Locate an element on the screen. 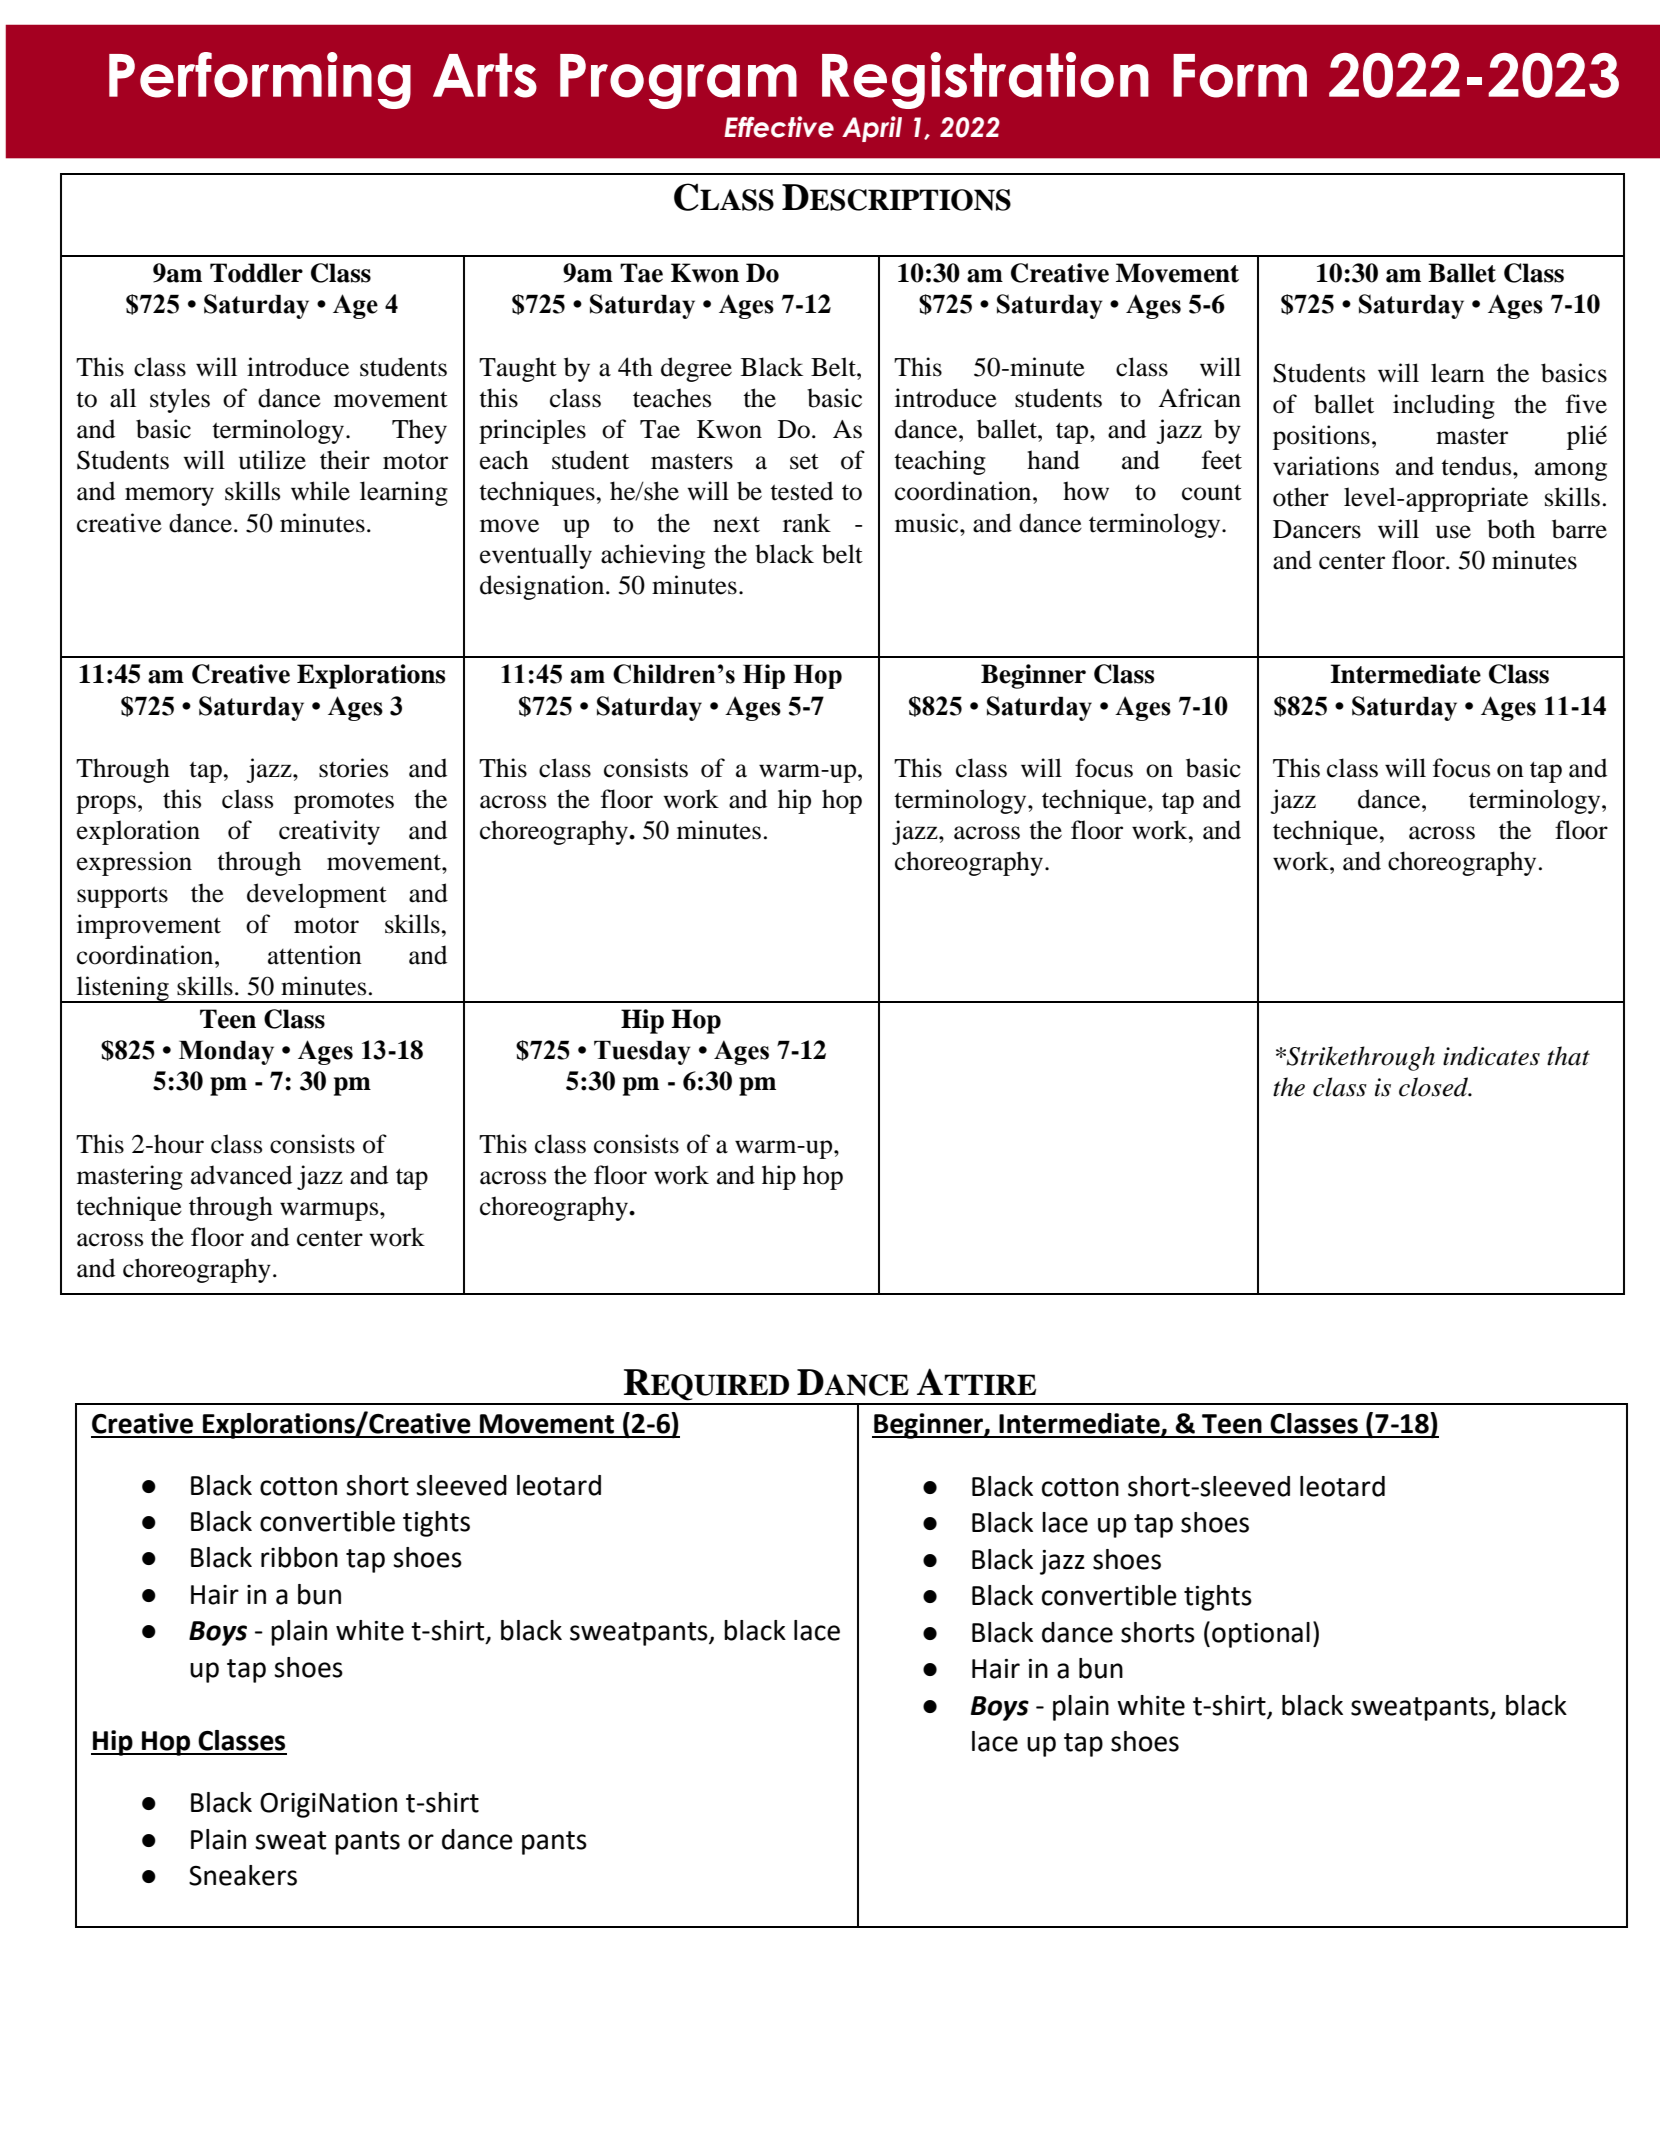 Image resolution: width=1660 pixels, height=2148 pixels. Registration is located at coordinates (985, 80).
